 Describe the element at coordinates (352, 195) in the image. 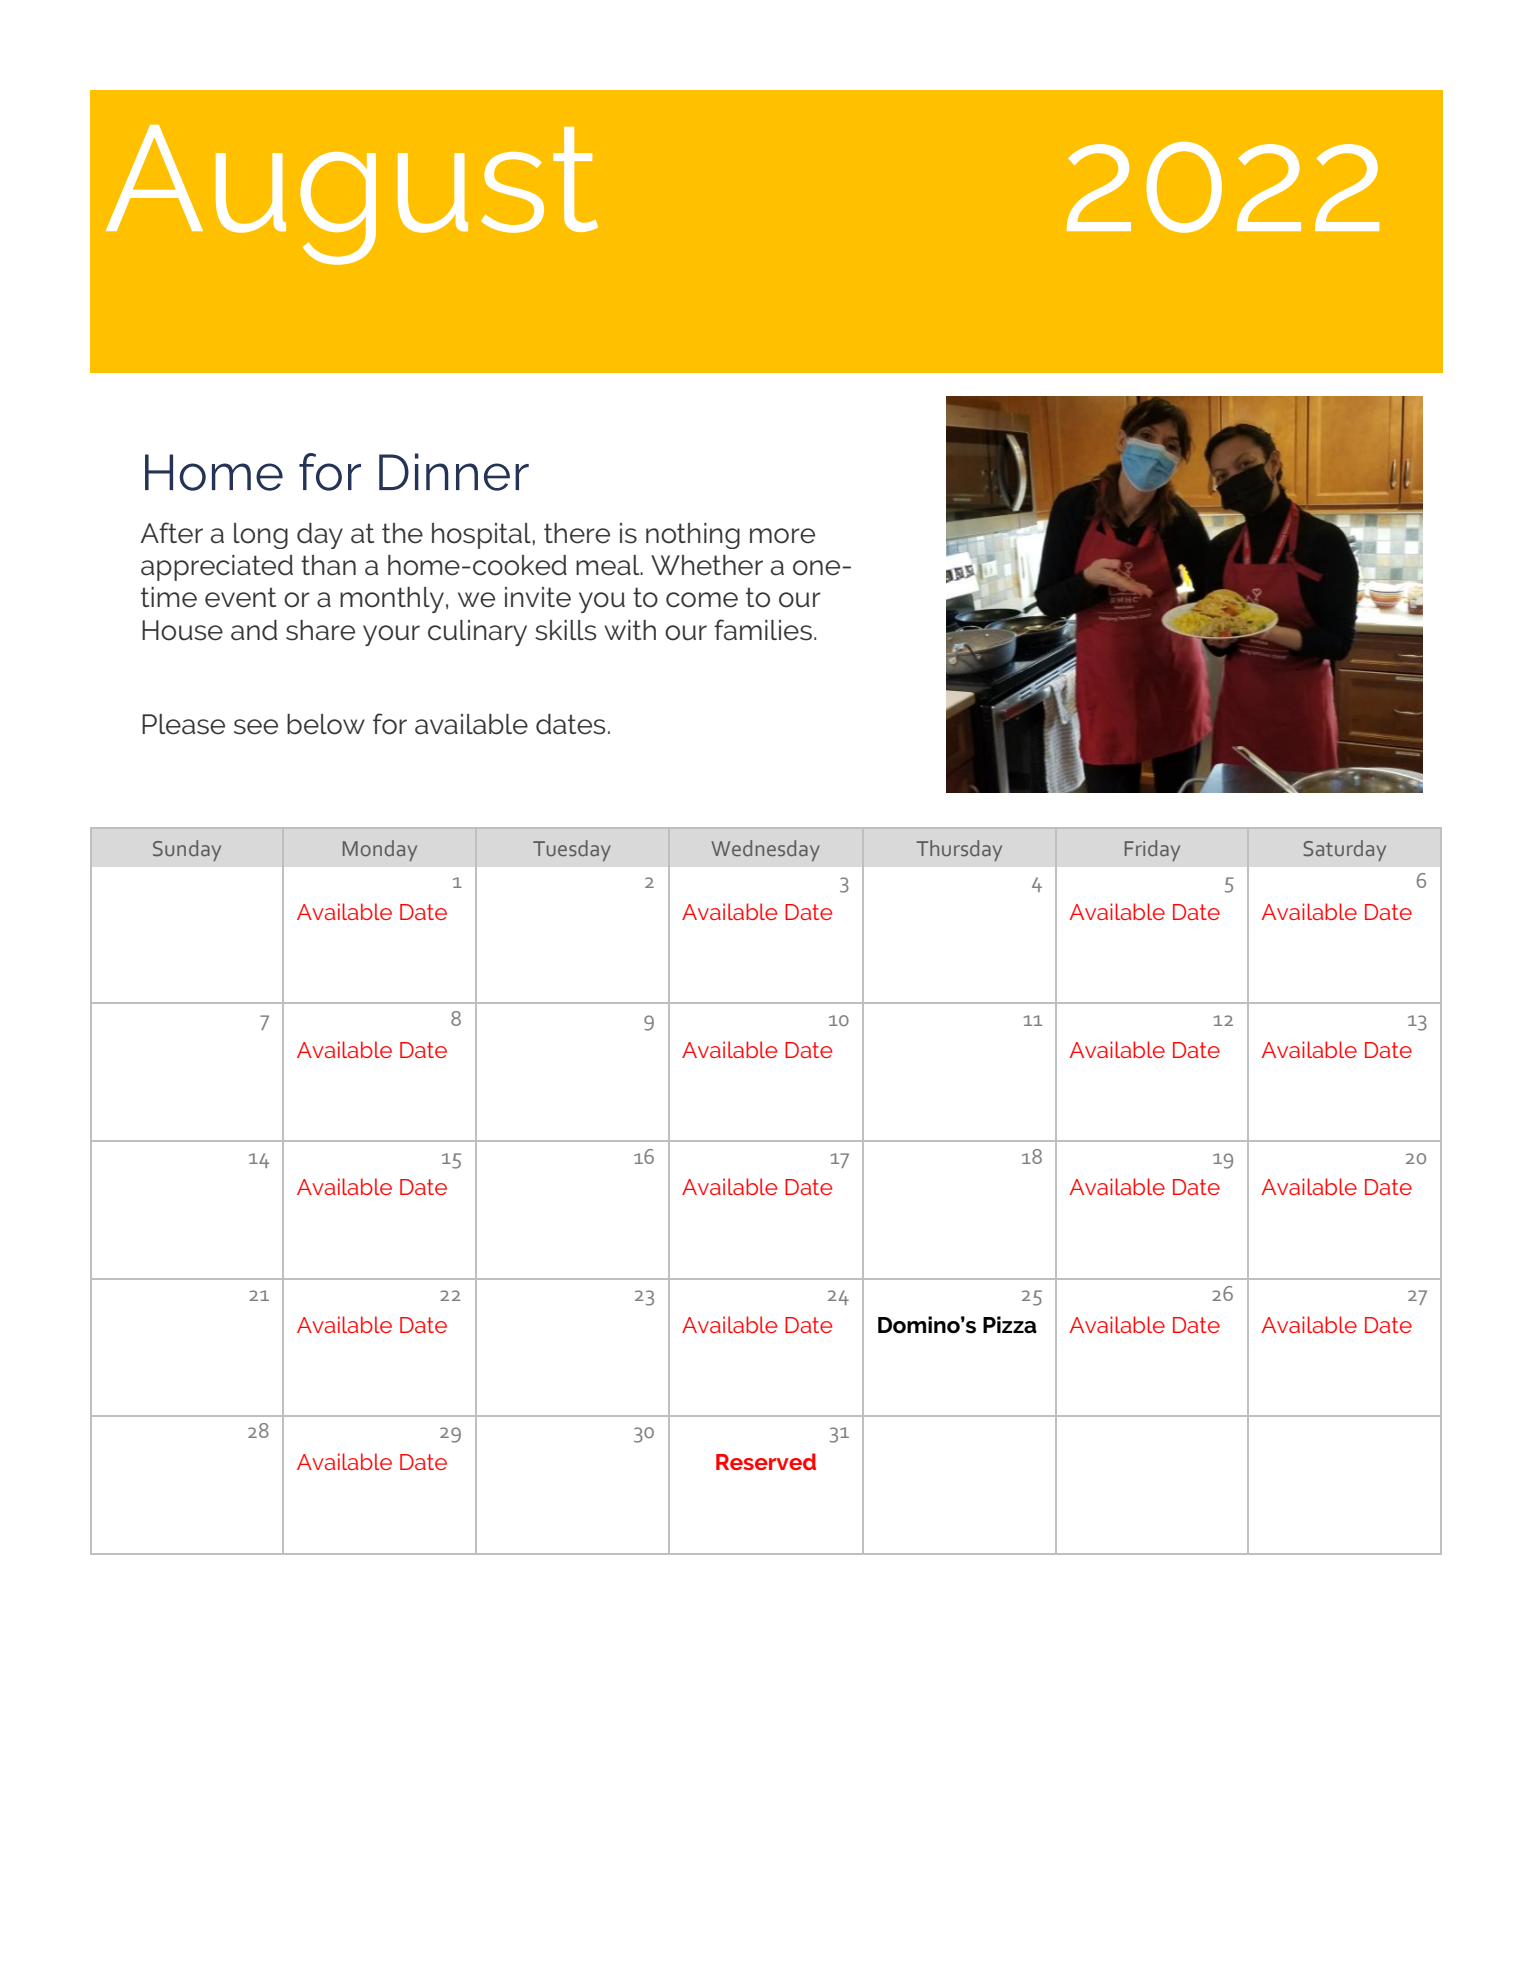

I see `August` at that location.
